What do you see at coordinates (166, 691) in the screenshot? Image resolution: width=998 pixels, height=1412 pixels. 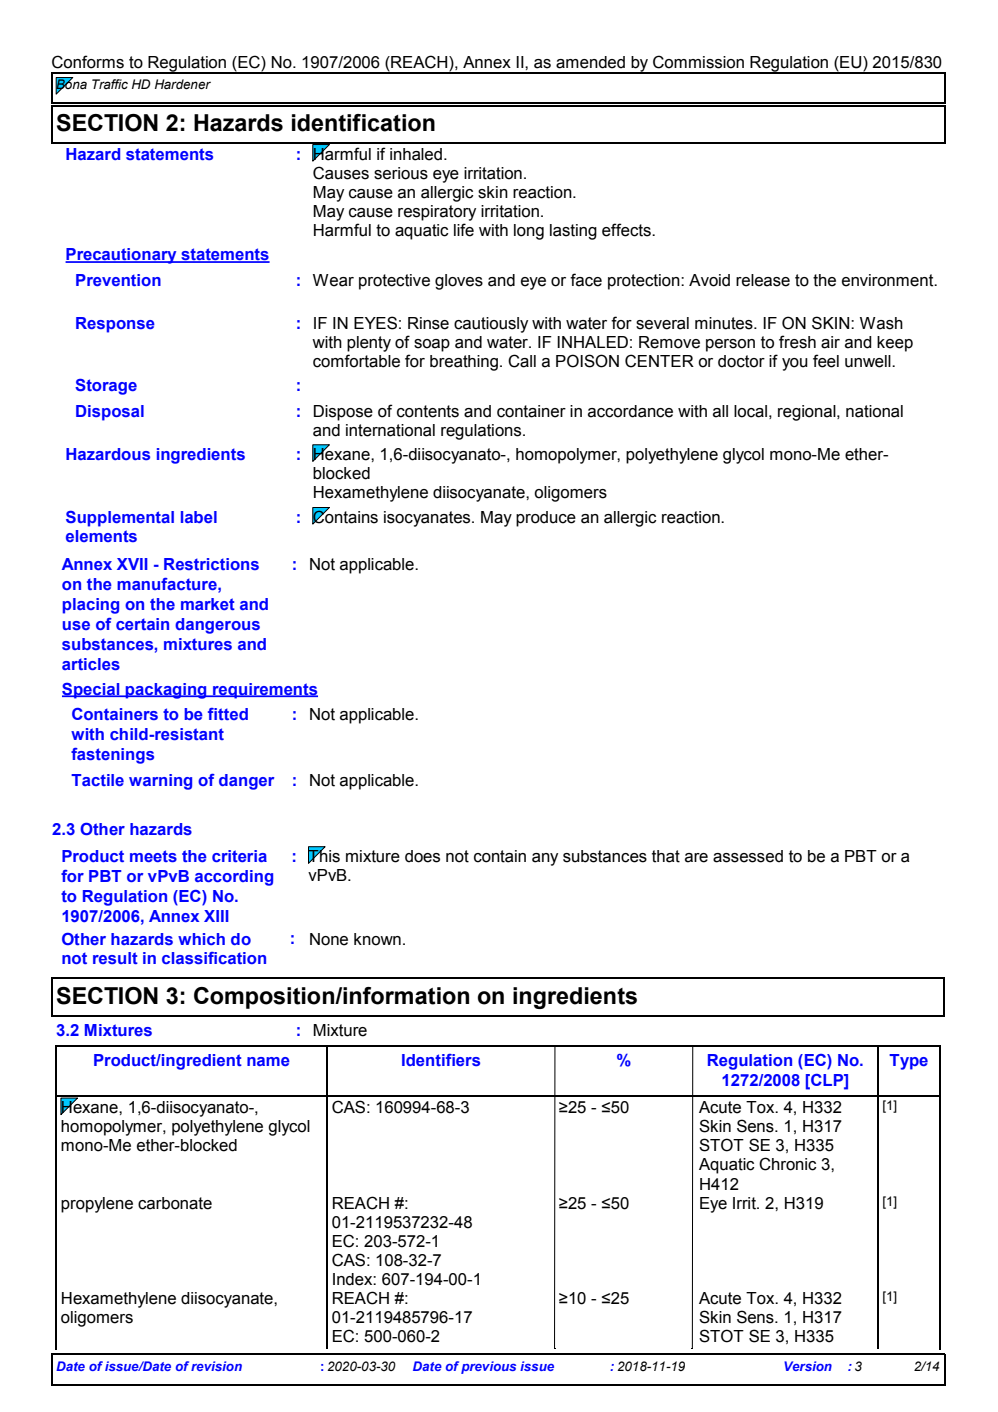 I see `packaging` at bounding box center [166, 691].
